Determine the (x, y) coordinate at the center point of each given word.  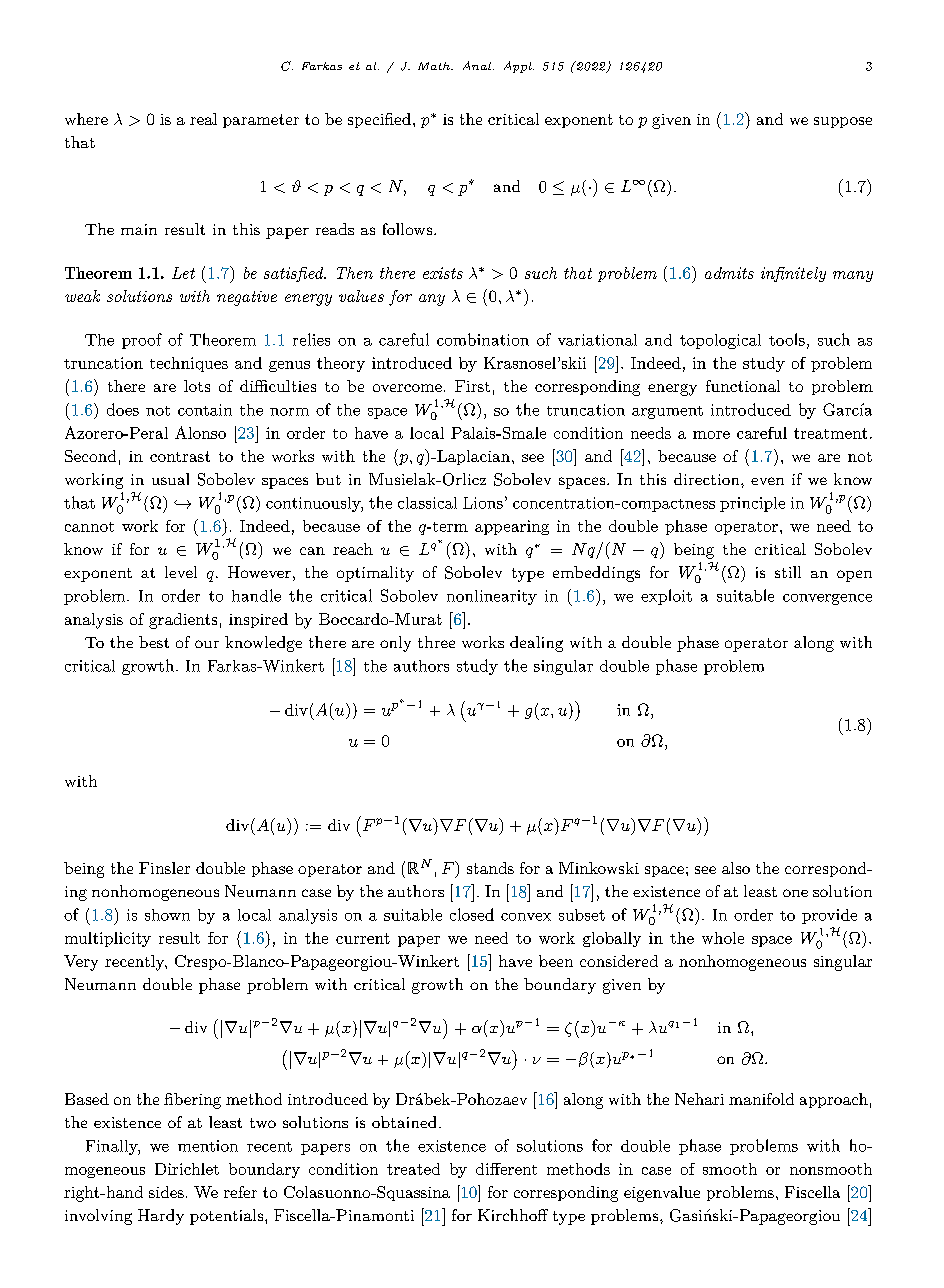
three (436, 642)
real (203, 119)
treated (413, 1169)
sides (166, 1192)
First (472, 386)
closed (472, 914)
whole (723, 938)
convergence (827, 599)
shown (167, 915)
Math (435, 66)
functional (743, 386)
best (154, 642)
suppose (843, 122)
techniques (189, 364)
